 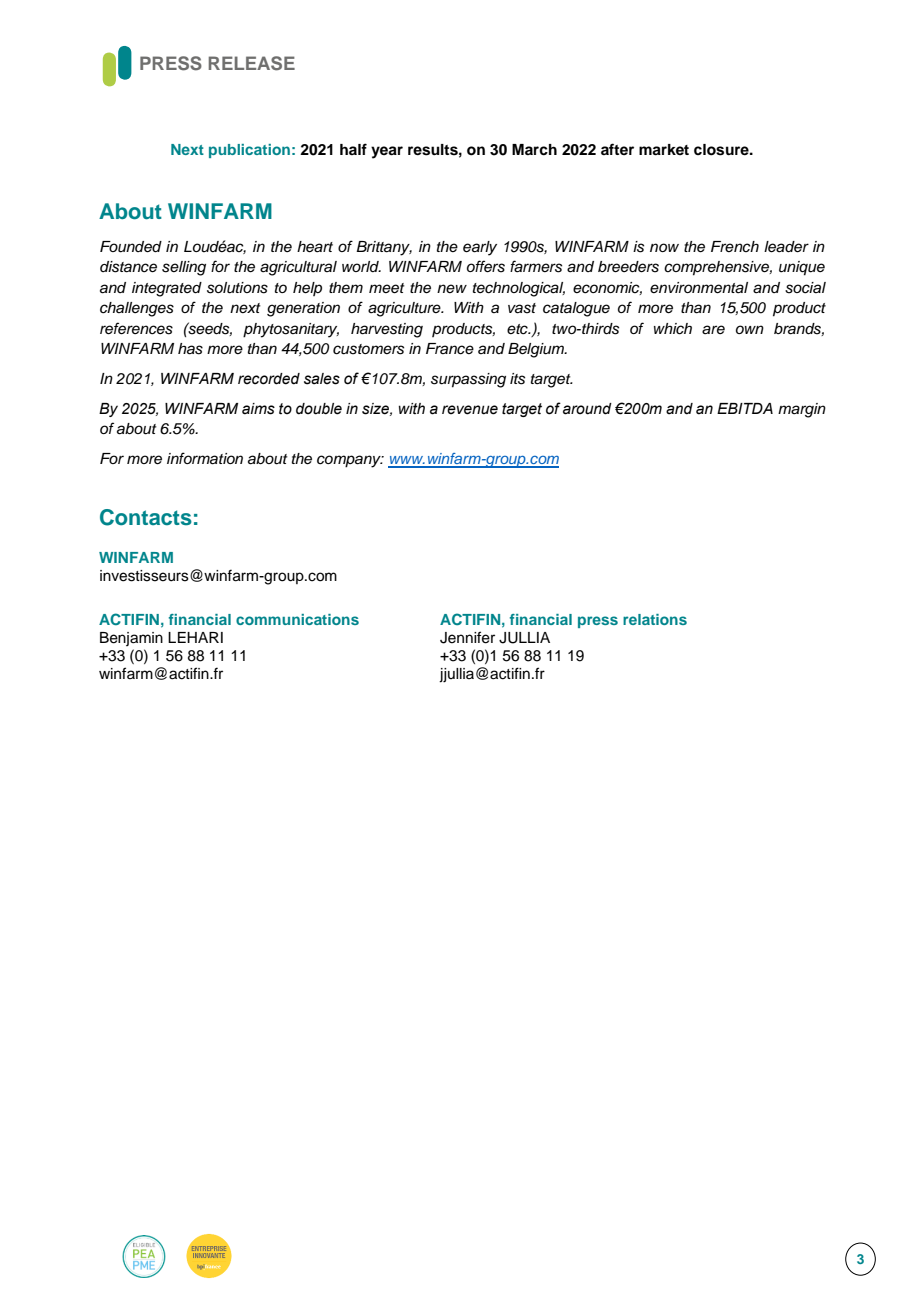 What do you see at coordinates (190, 349) in the page?
I see `has` at bounding box center [190, 349].
